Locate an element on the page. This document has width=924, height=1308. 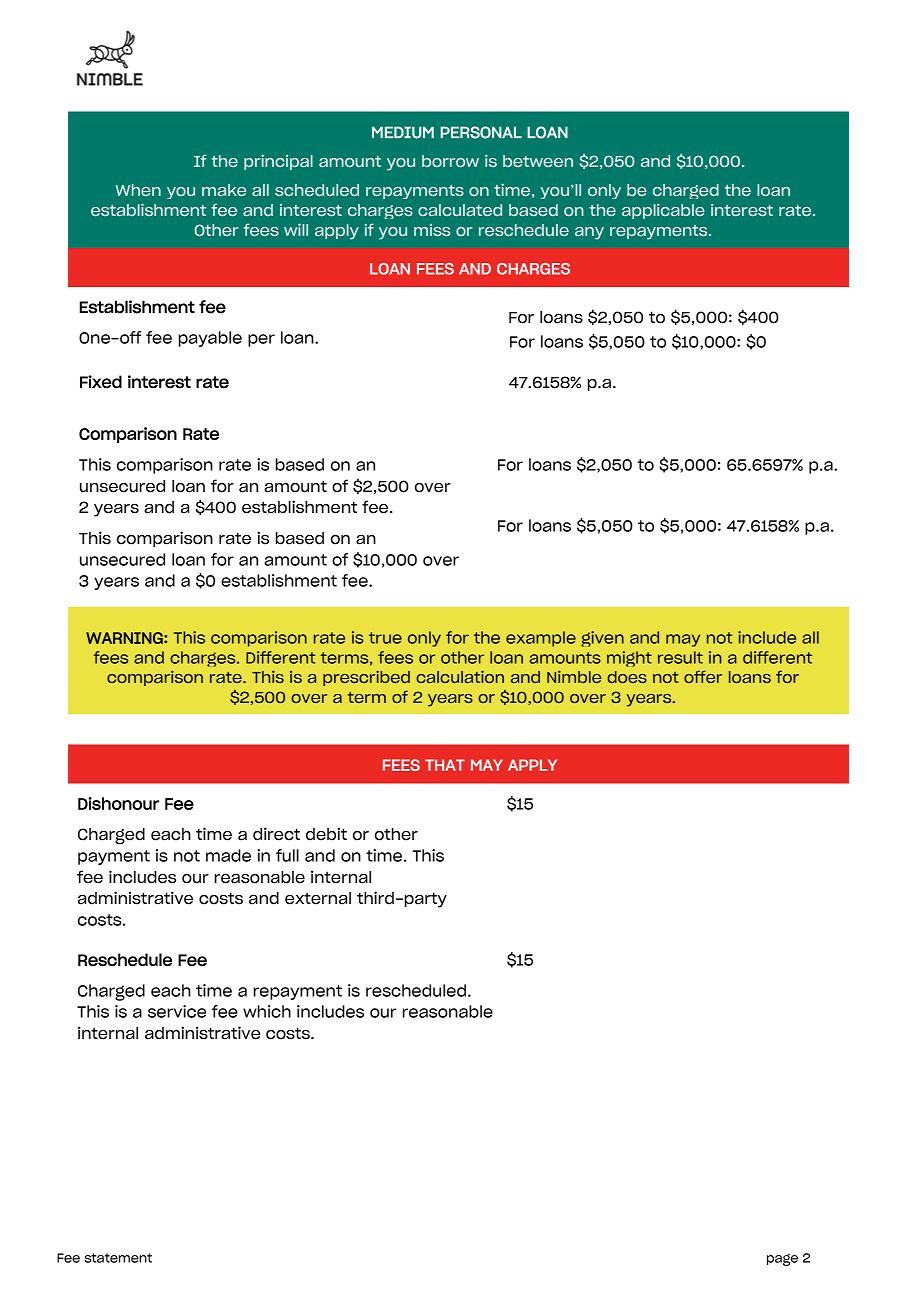
page is located at coordinates (782, 1259).
